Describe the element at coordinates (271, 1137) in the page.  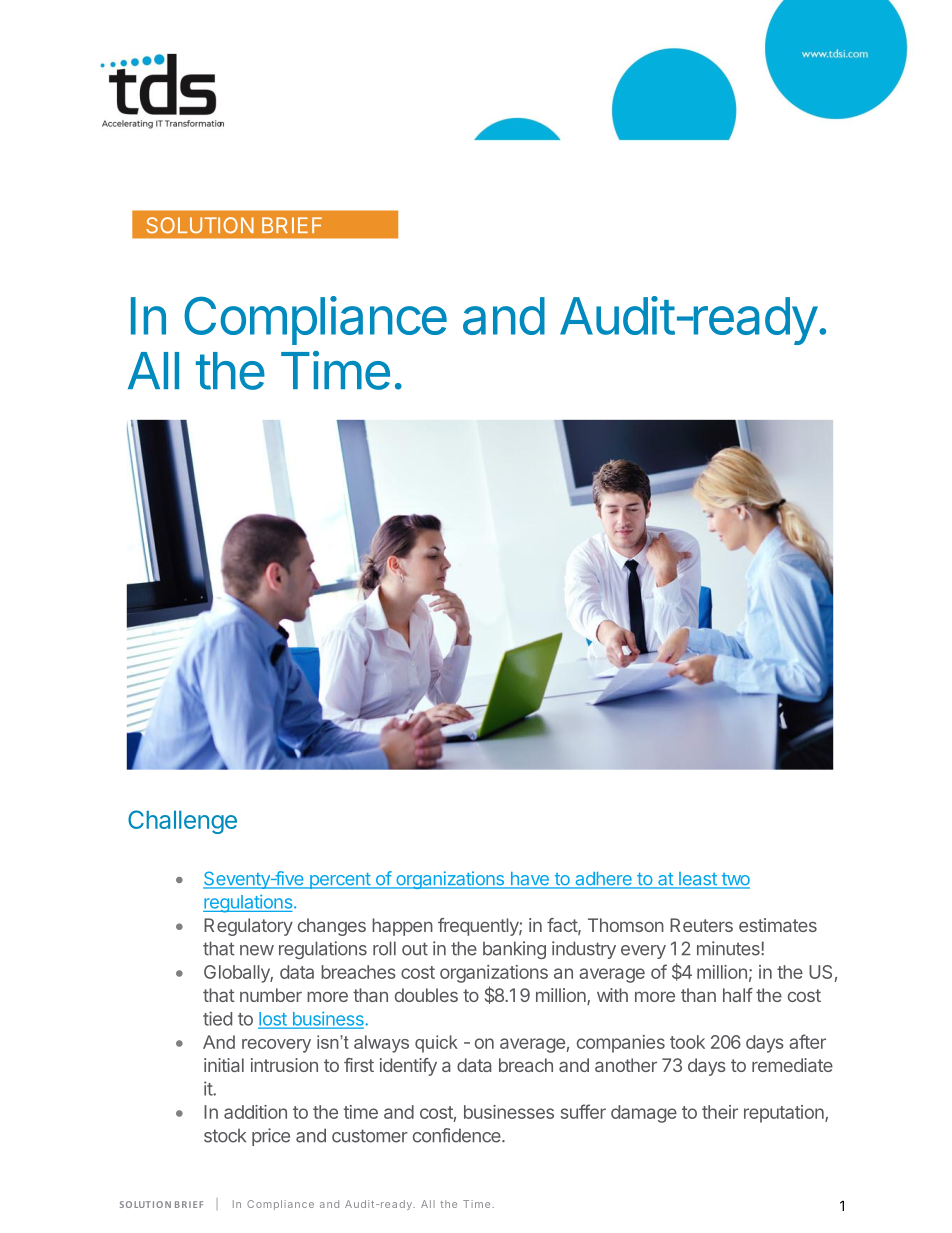
I see `price` at that location.
